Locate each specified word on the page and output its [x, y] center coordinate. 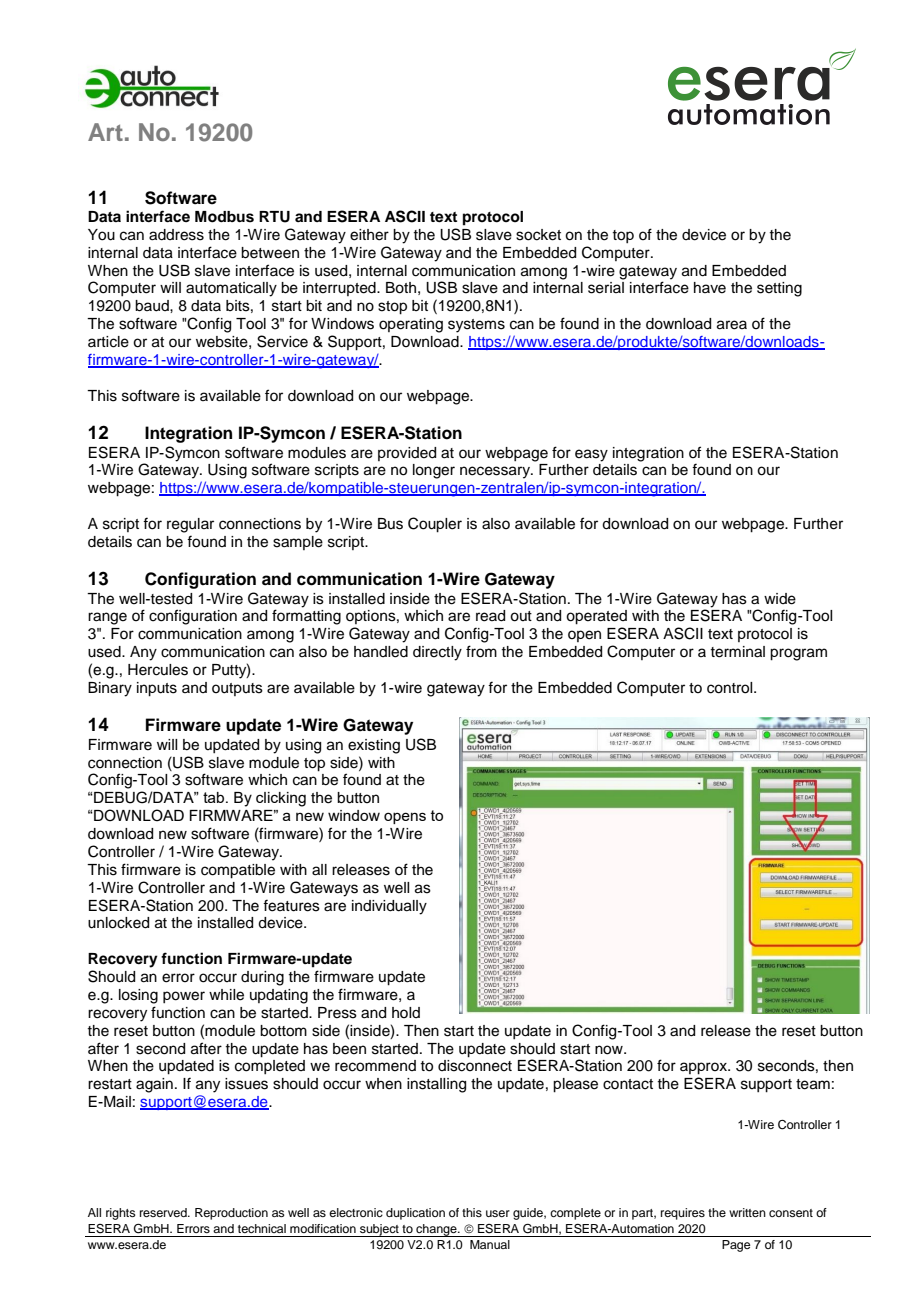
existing [374, 746]
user [498, 1213]
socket [538, 235]
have [710, 288]
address [176, 235]
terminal [737, 652]
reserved [164, 1212]
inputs [157, 689]
